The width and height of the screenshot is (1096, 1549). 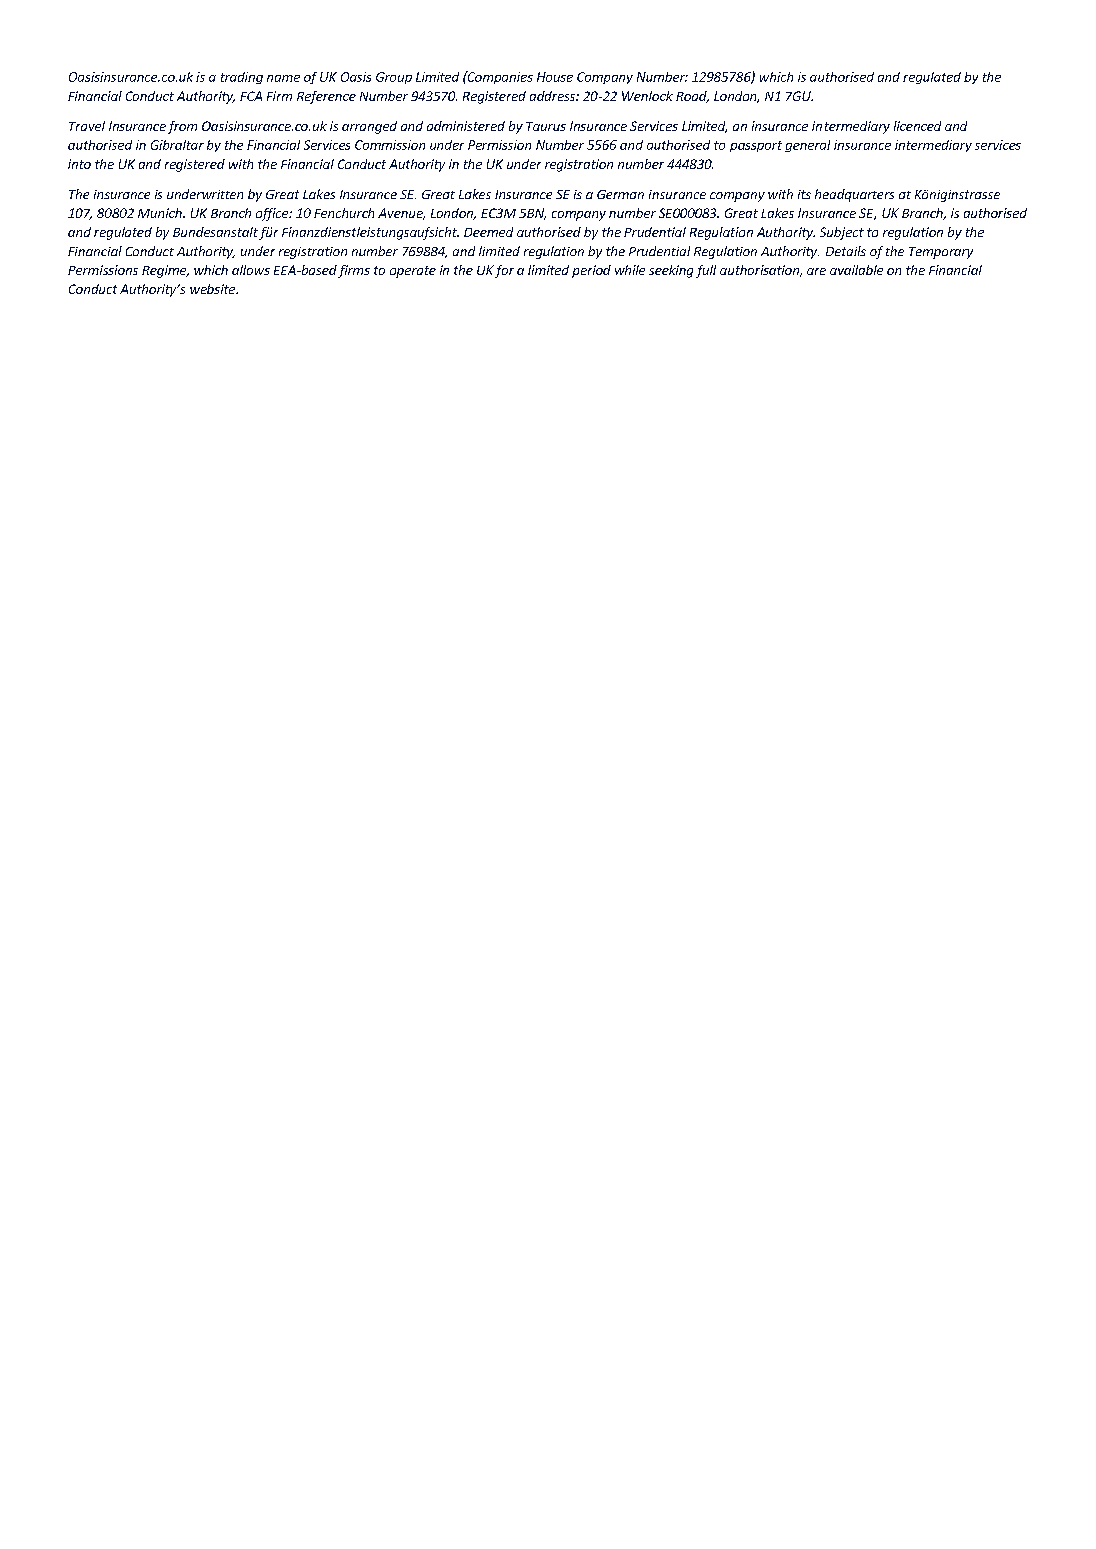 What do you see at coordinates (177, 145) in the screenshot?
I see `Gibraltar` at bounding box center [177, 145].
